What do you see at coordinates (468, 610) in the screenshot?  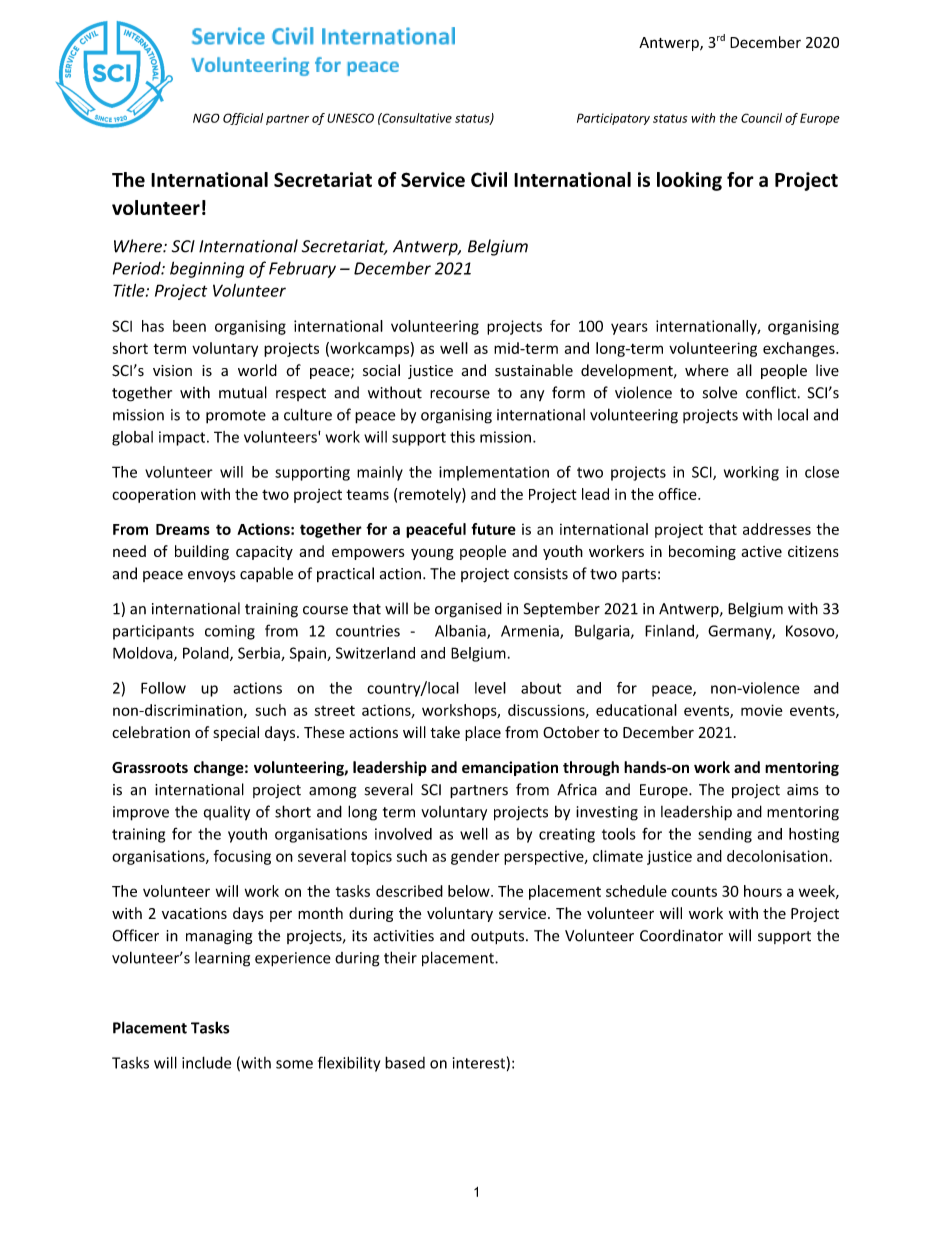 I see `organised` at bounding box center [468, 610].
